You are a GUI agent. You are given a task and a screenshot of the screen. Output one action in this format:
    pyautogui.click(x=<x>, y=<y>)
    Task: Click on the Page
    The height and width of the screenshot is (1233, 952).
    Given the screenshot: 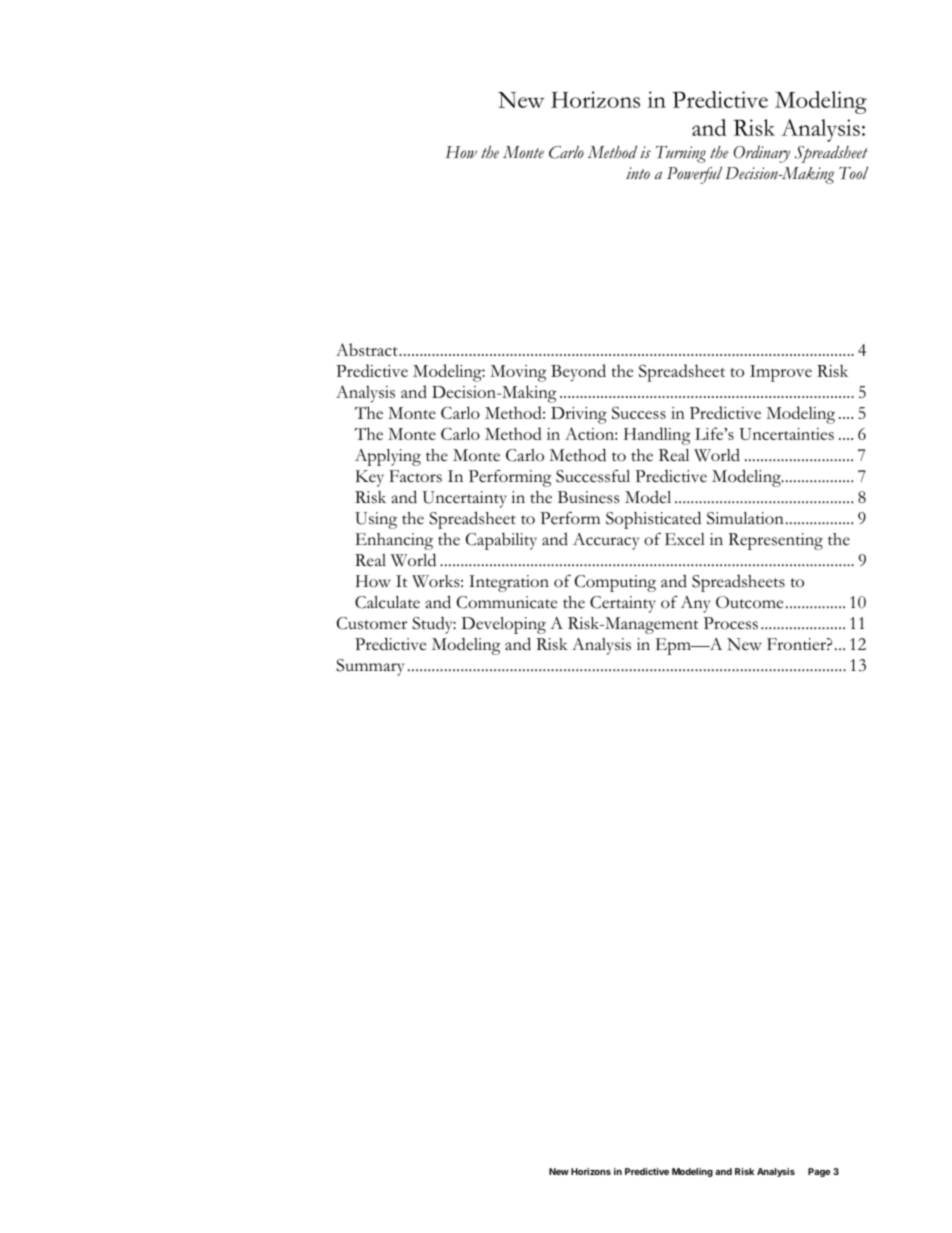 What is the action you would take?
    pyautogui.click(x=819, y=1172)
